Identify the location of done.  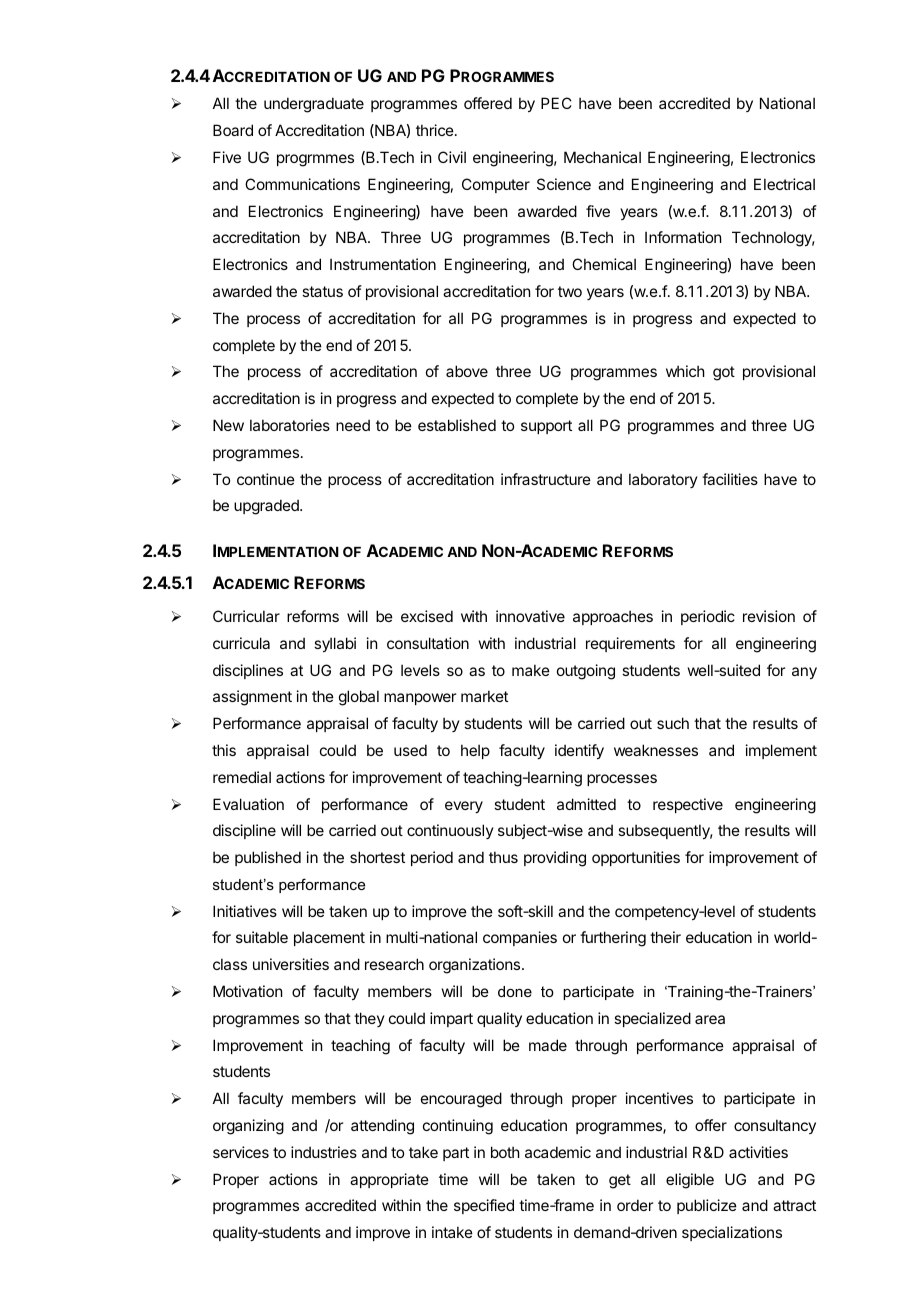
(515, 991).
